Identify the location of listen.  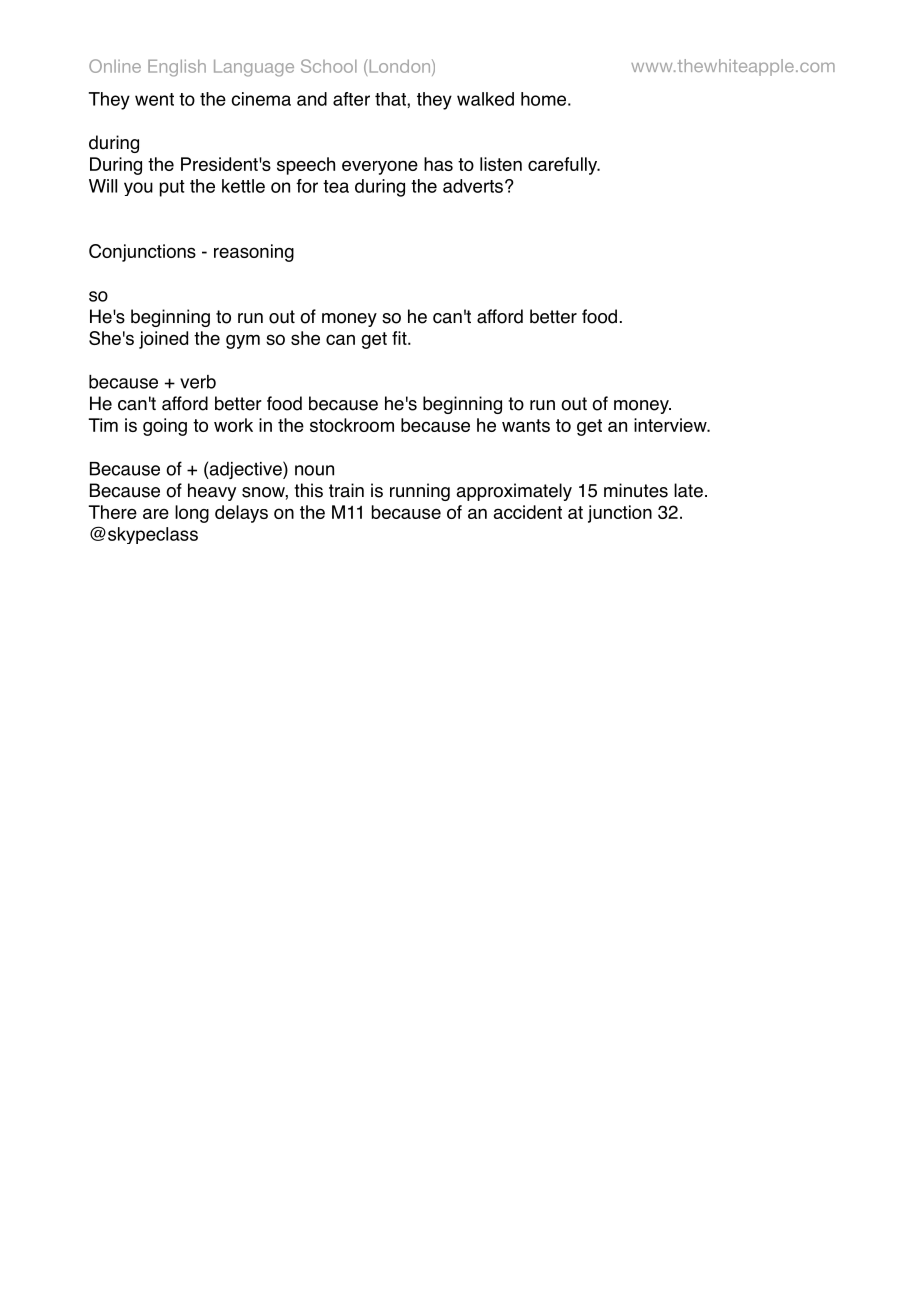
(501, 164).
